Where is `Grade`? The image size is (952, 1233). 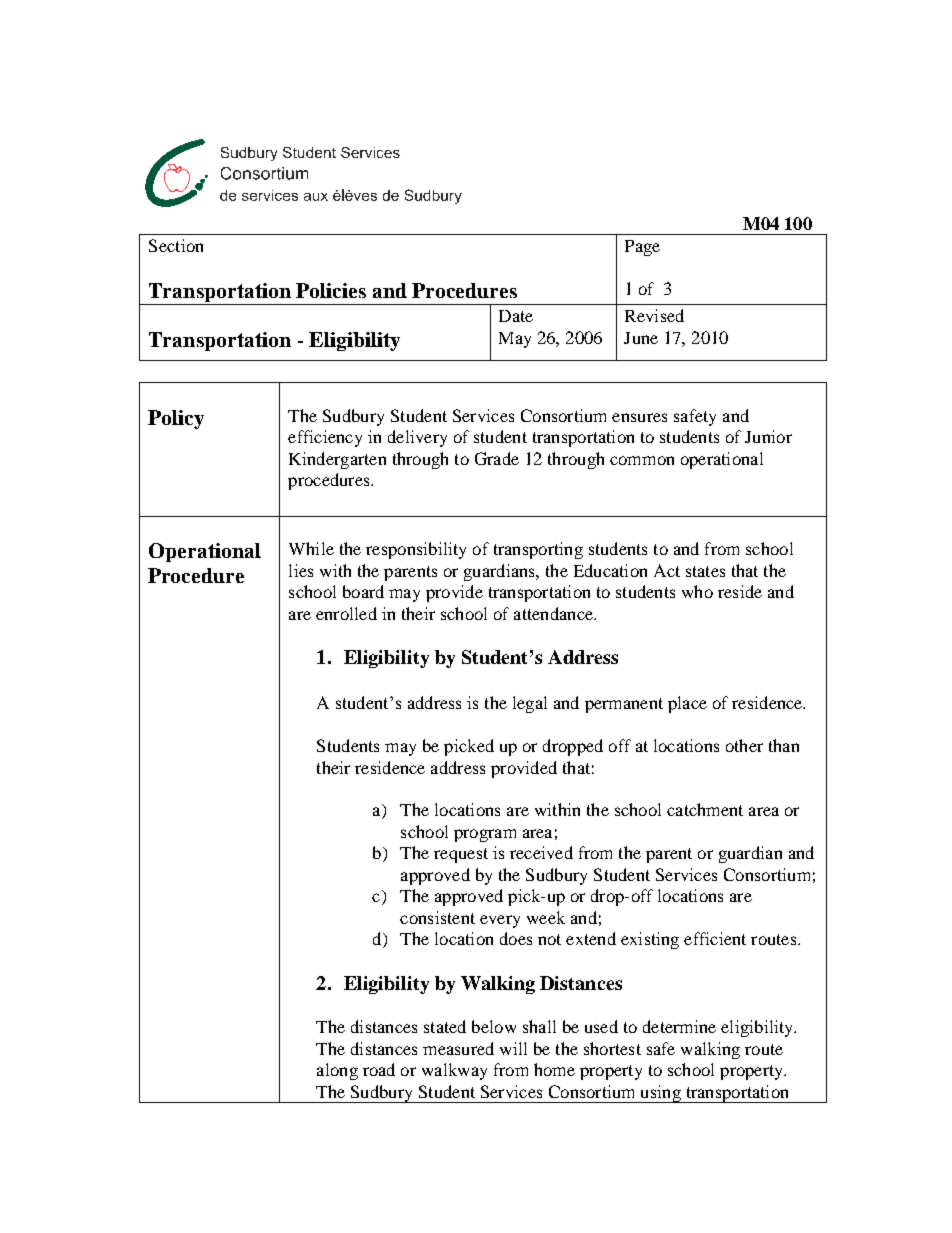 Grade is located at coordinates (497, 458).
